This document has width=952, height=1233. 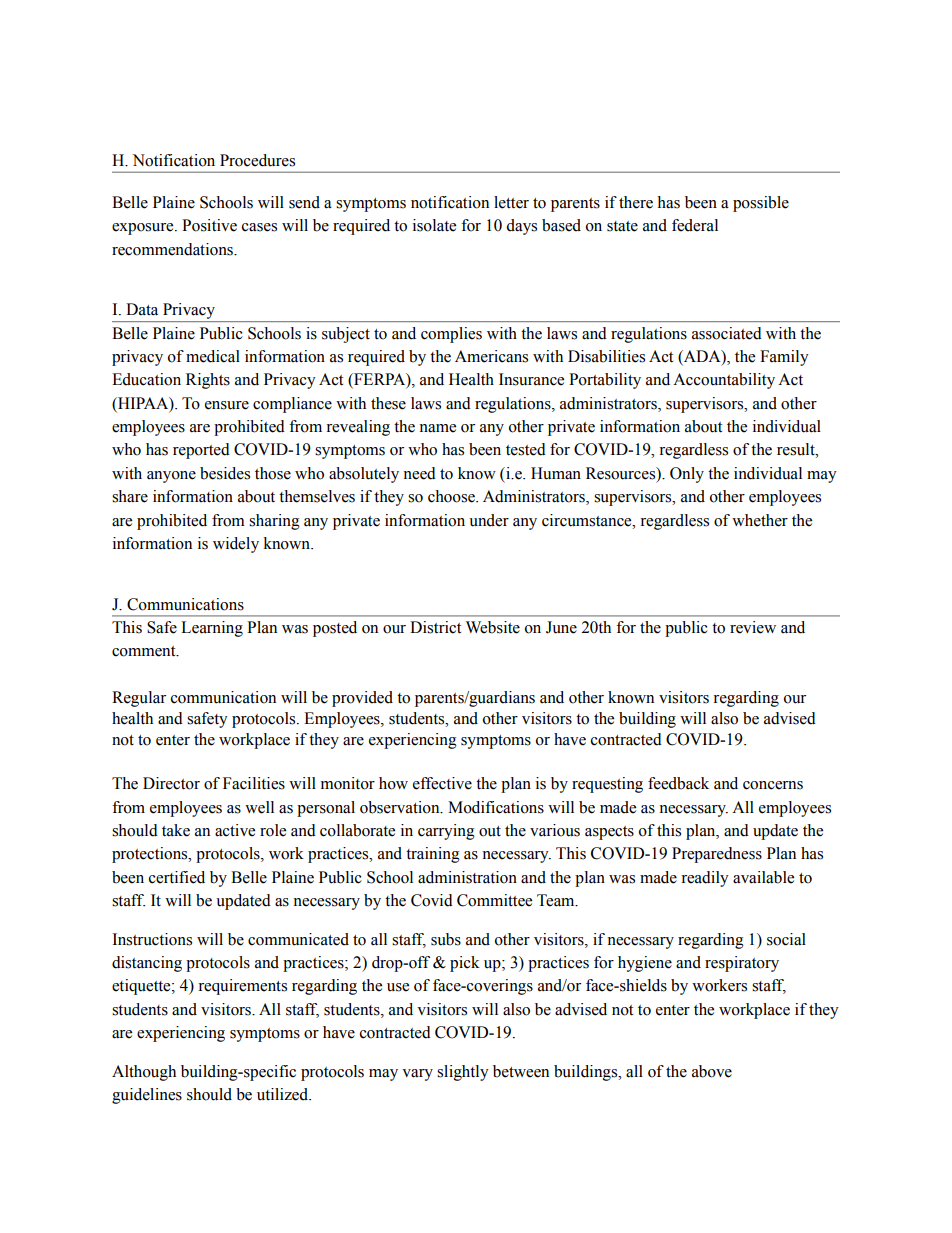 What do you see at coordinates (435, 627) in the document?
I see `District` at bounding box center [435, 627].
